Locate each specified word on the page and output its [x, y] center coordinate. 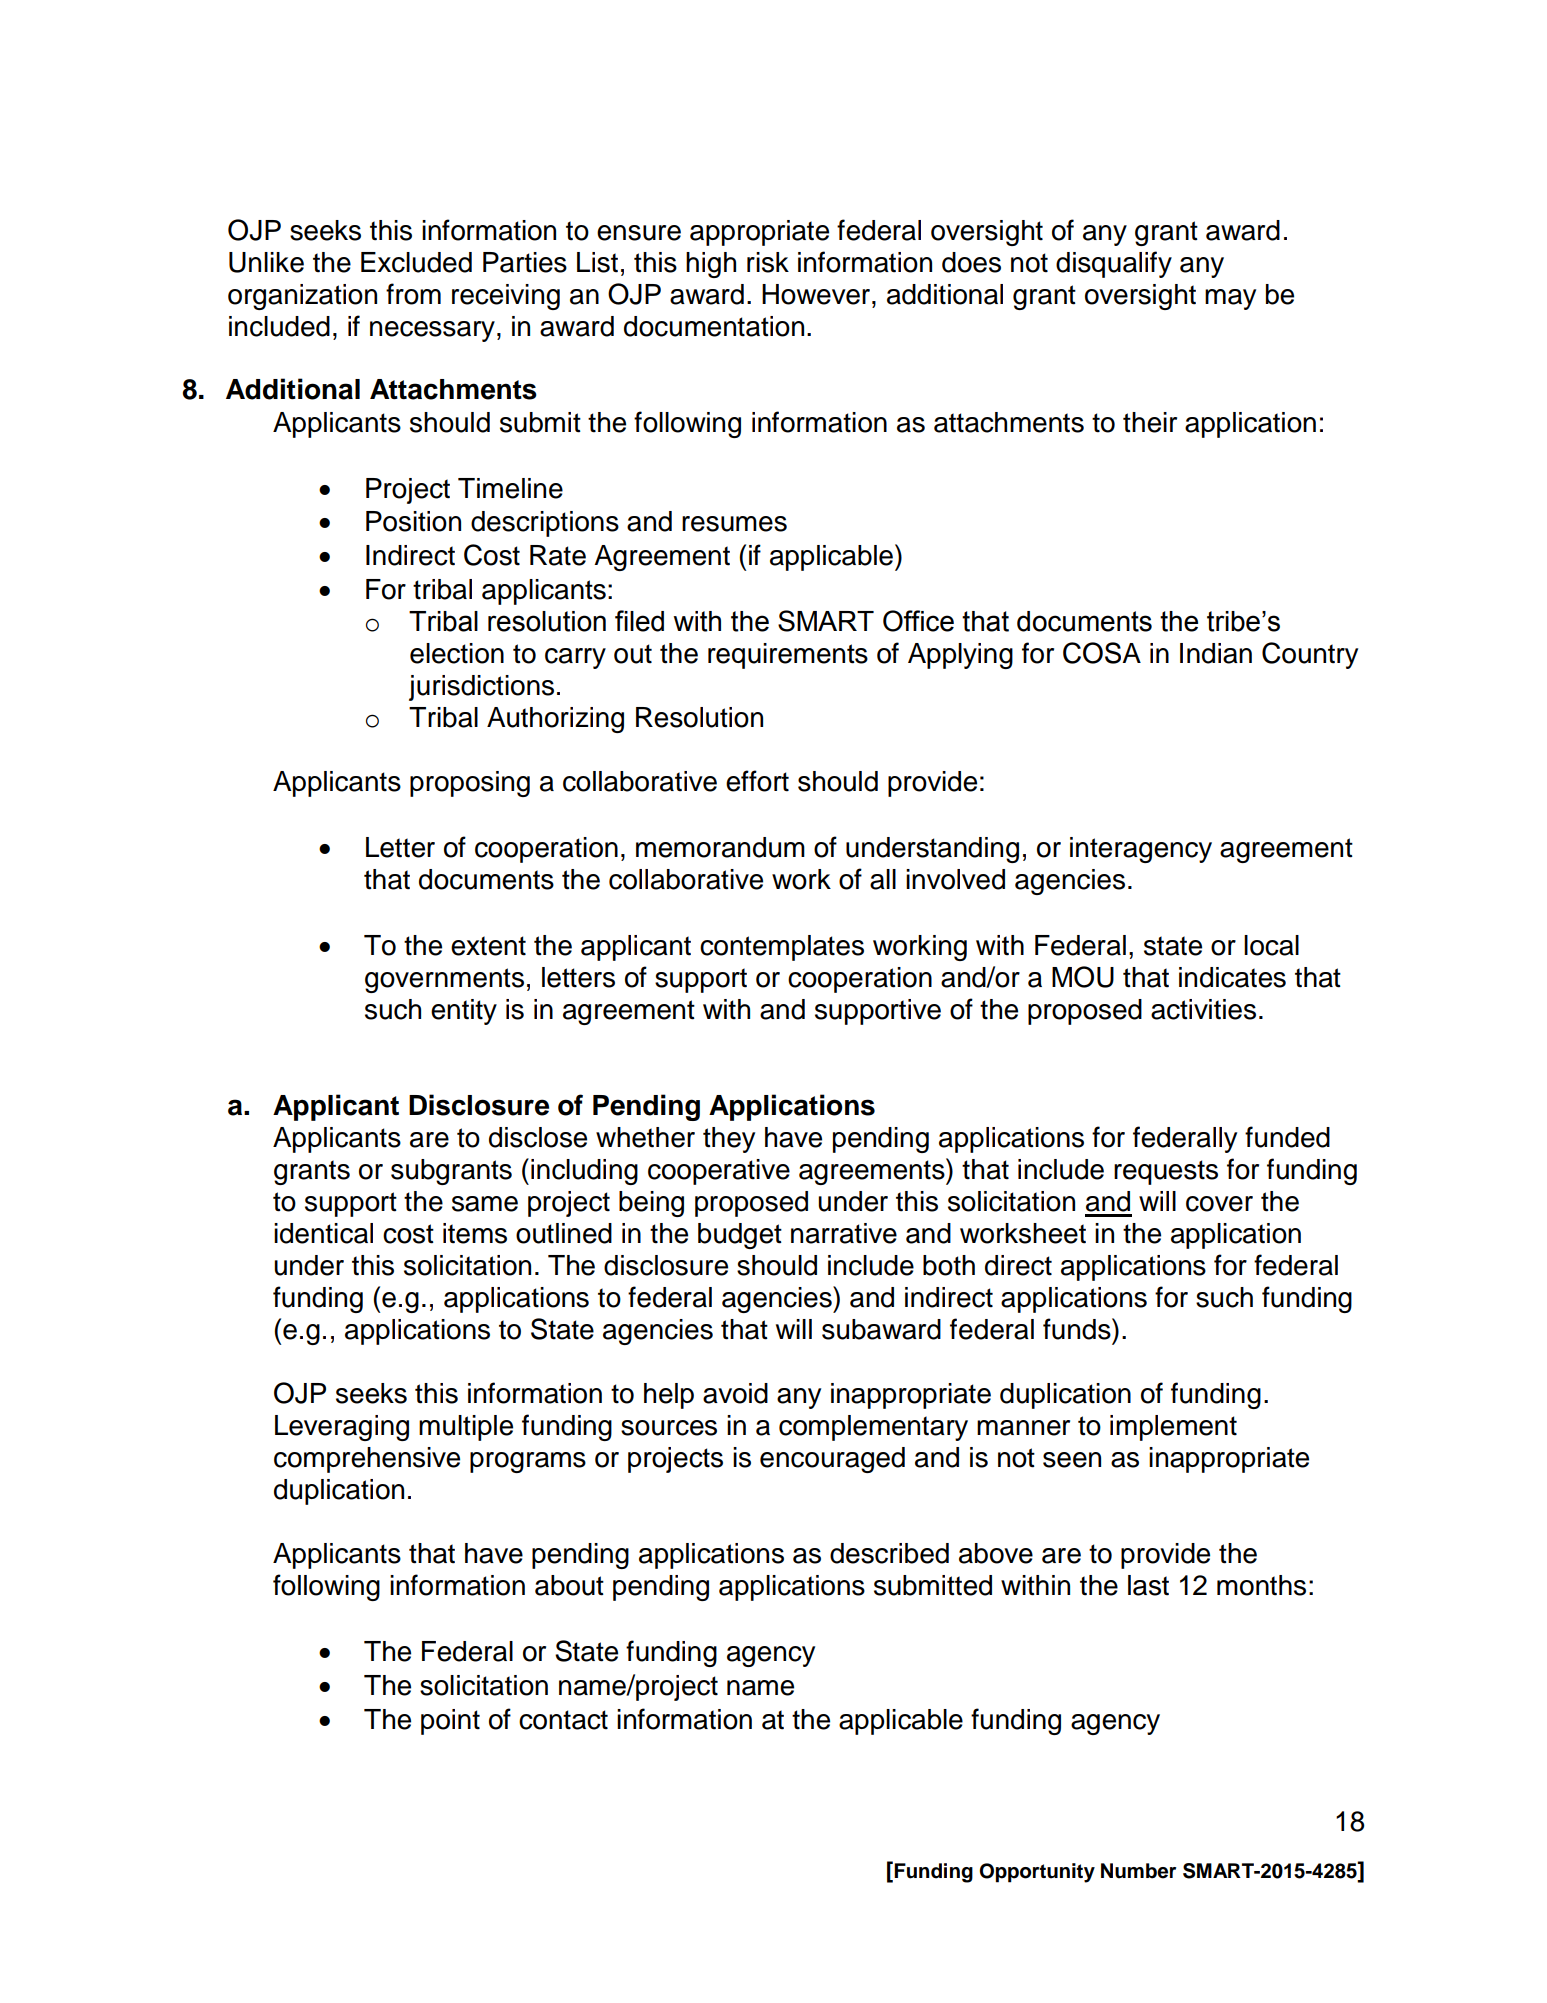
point [450, 1722]
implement [1173, 1428]
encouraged [832, 1460]
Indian [1216, 653]
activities [1203, 1009]
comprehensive [367, 1460]
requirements [788, 656]
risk [768, 262]
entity [464, 1012]
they [729, 1140]
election [457, 653]
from [413, 294]
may [1230, 299]
